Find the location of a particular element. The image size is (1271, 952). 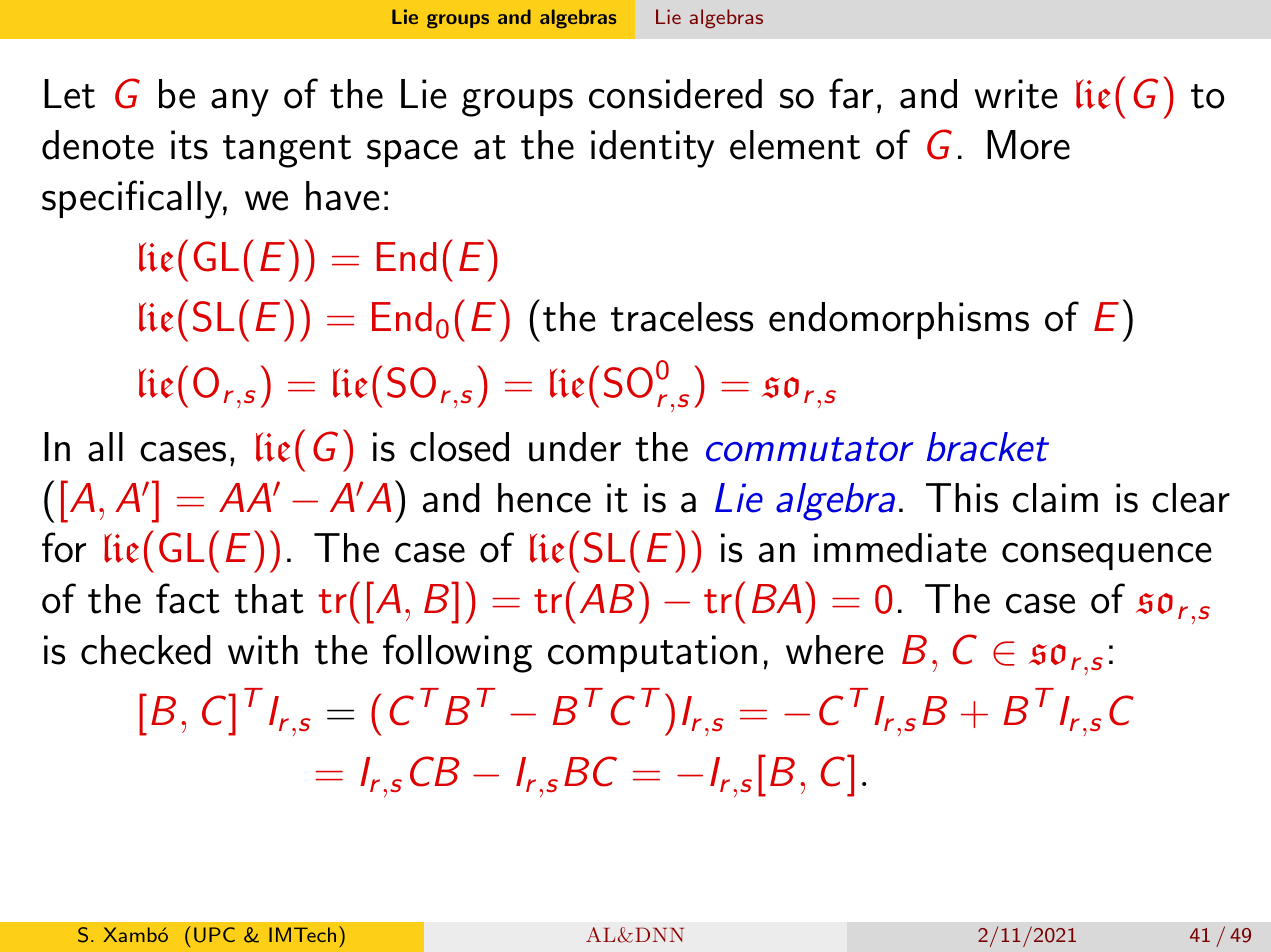

any is located at coordinates (240, 103).
